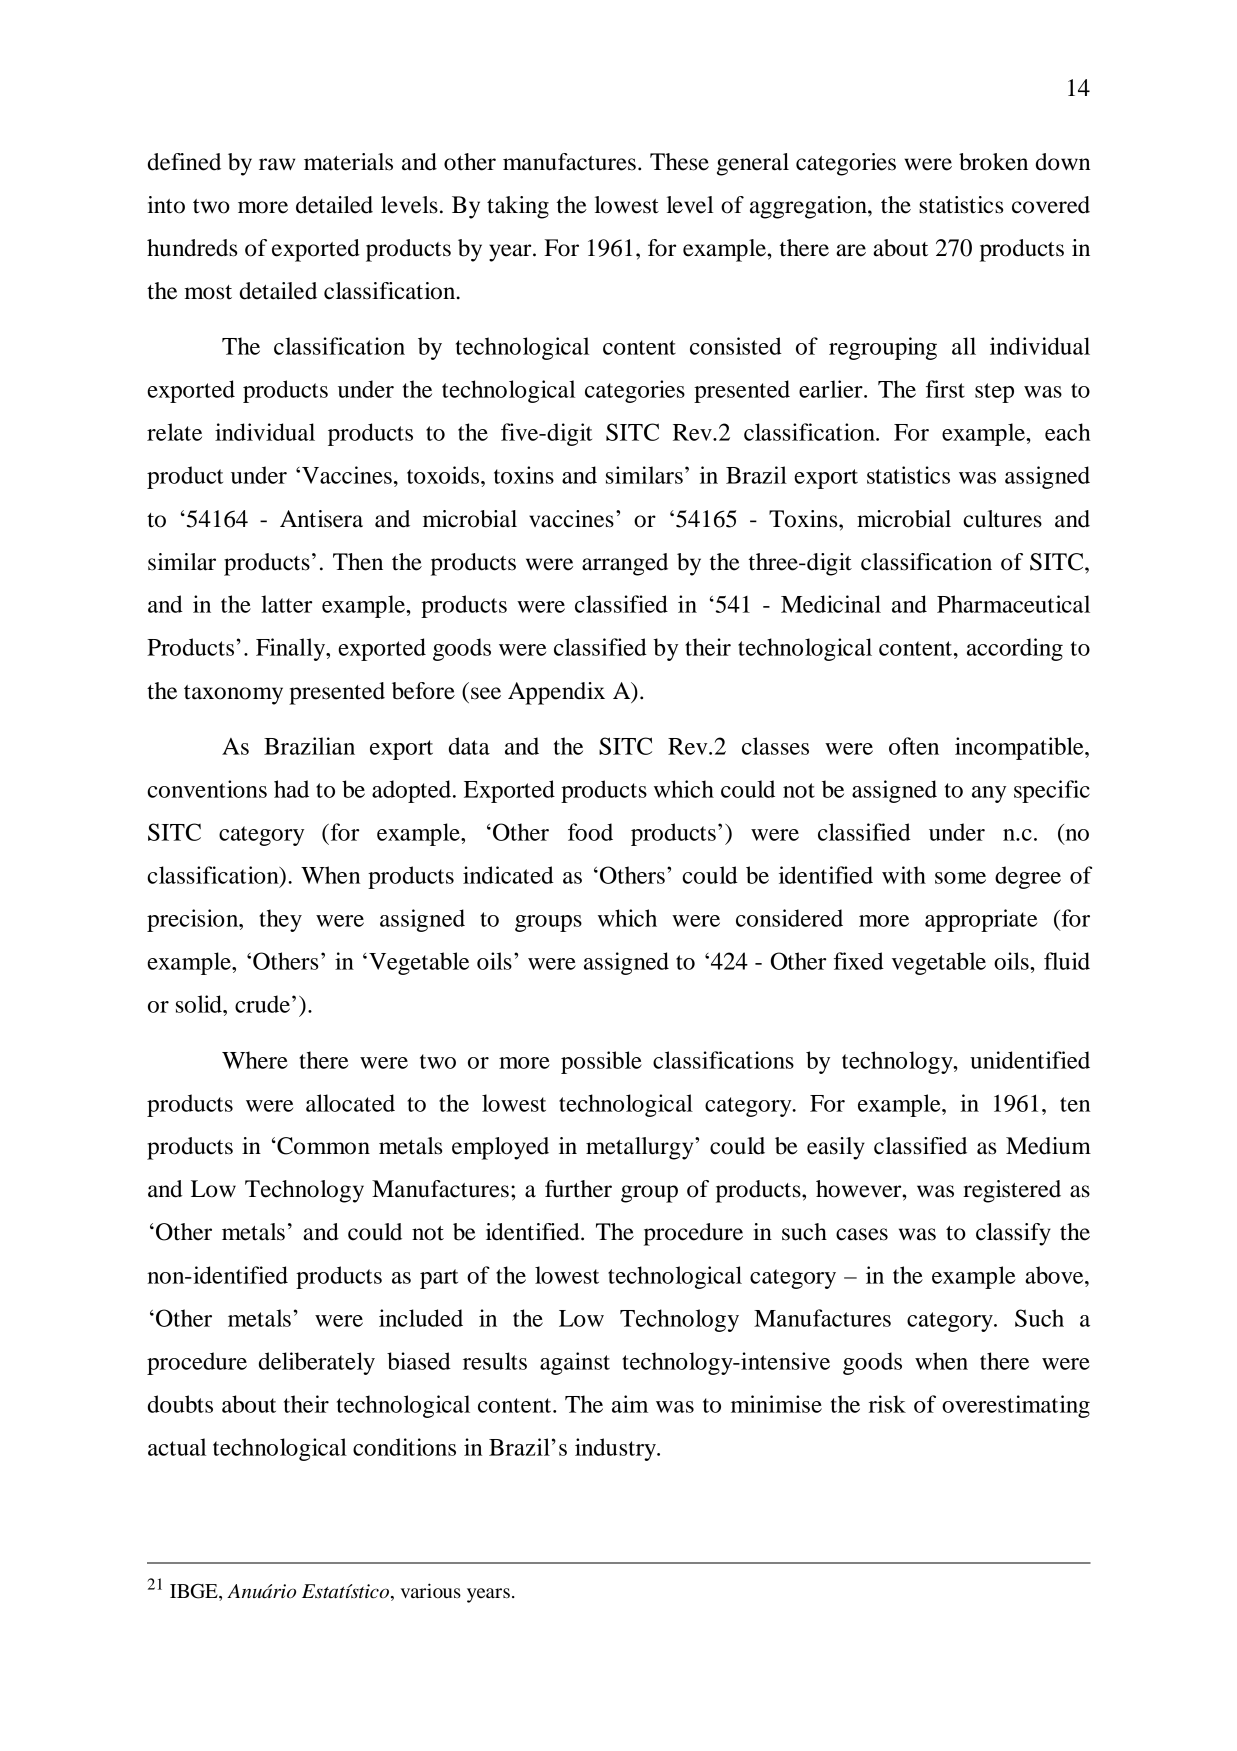 Image resolution: width=1237 pixels, height=1751 pixels. What do you see at coordinates (556, 693) in the image?
I see `Appendix` at bounding box center [556, 693].
